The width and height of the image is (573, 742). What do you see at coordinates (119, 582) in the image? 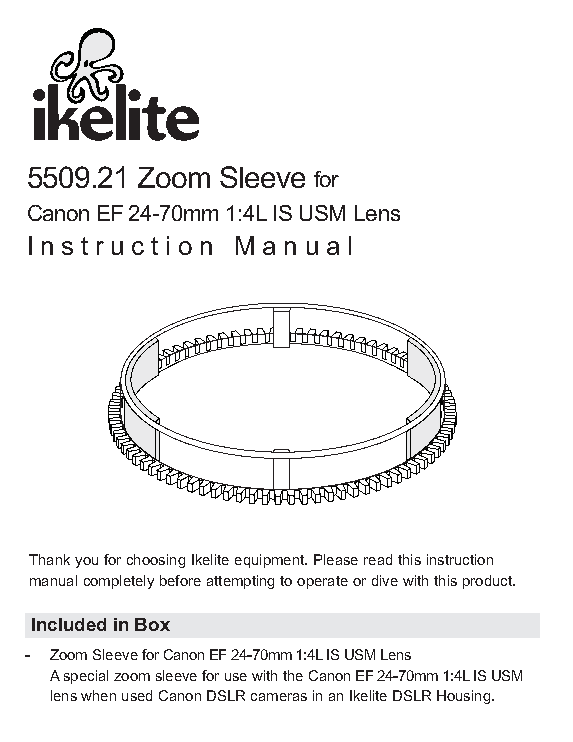
I see `completely` at bounding box center [119, 582].
